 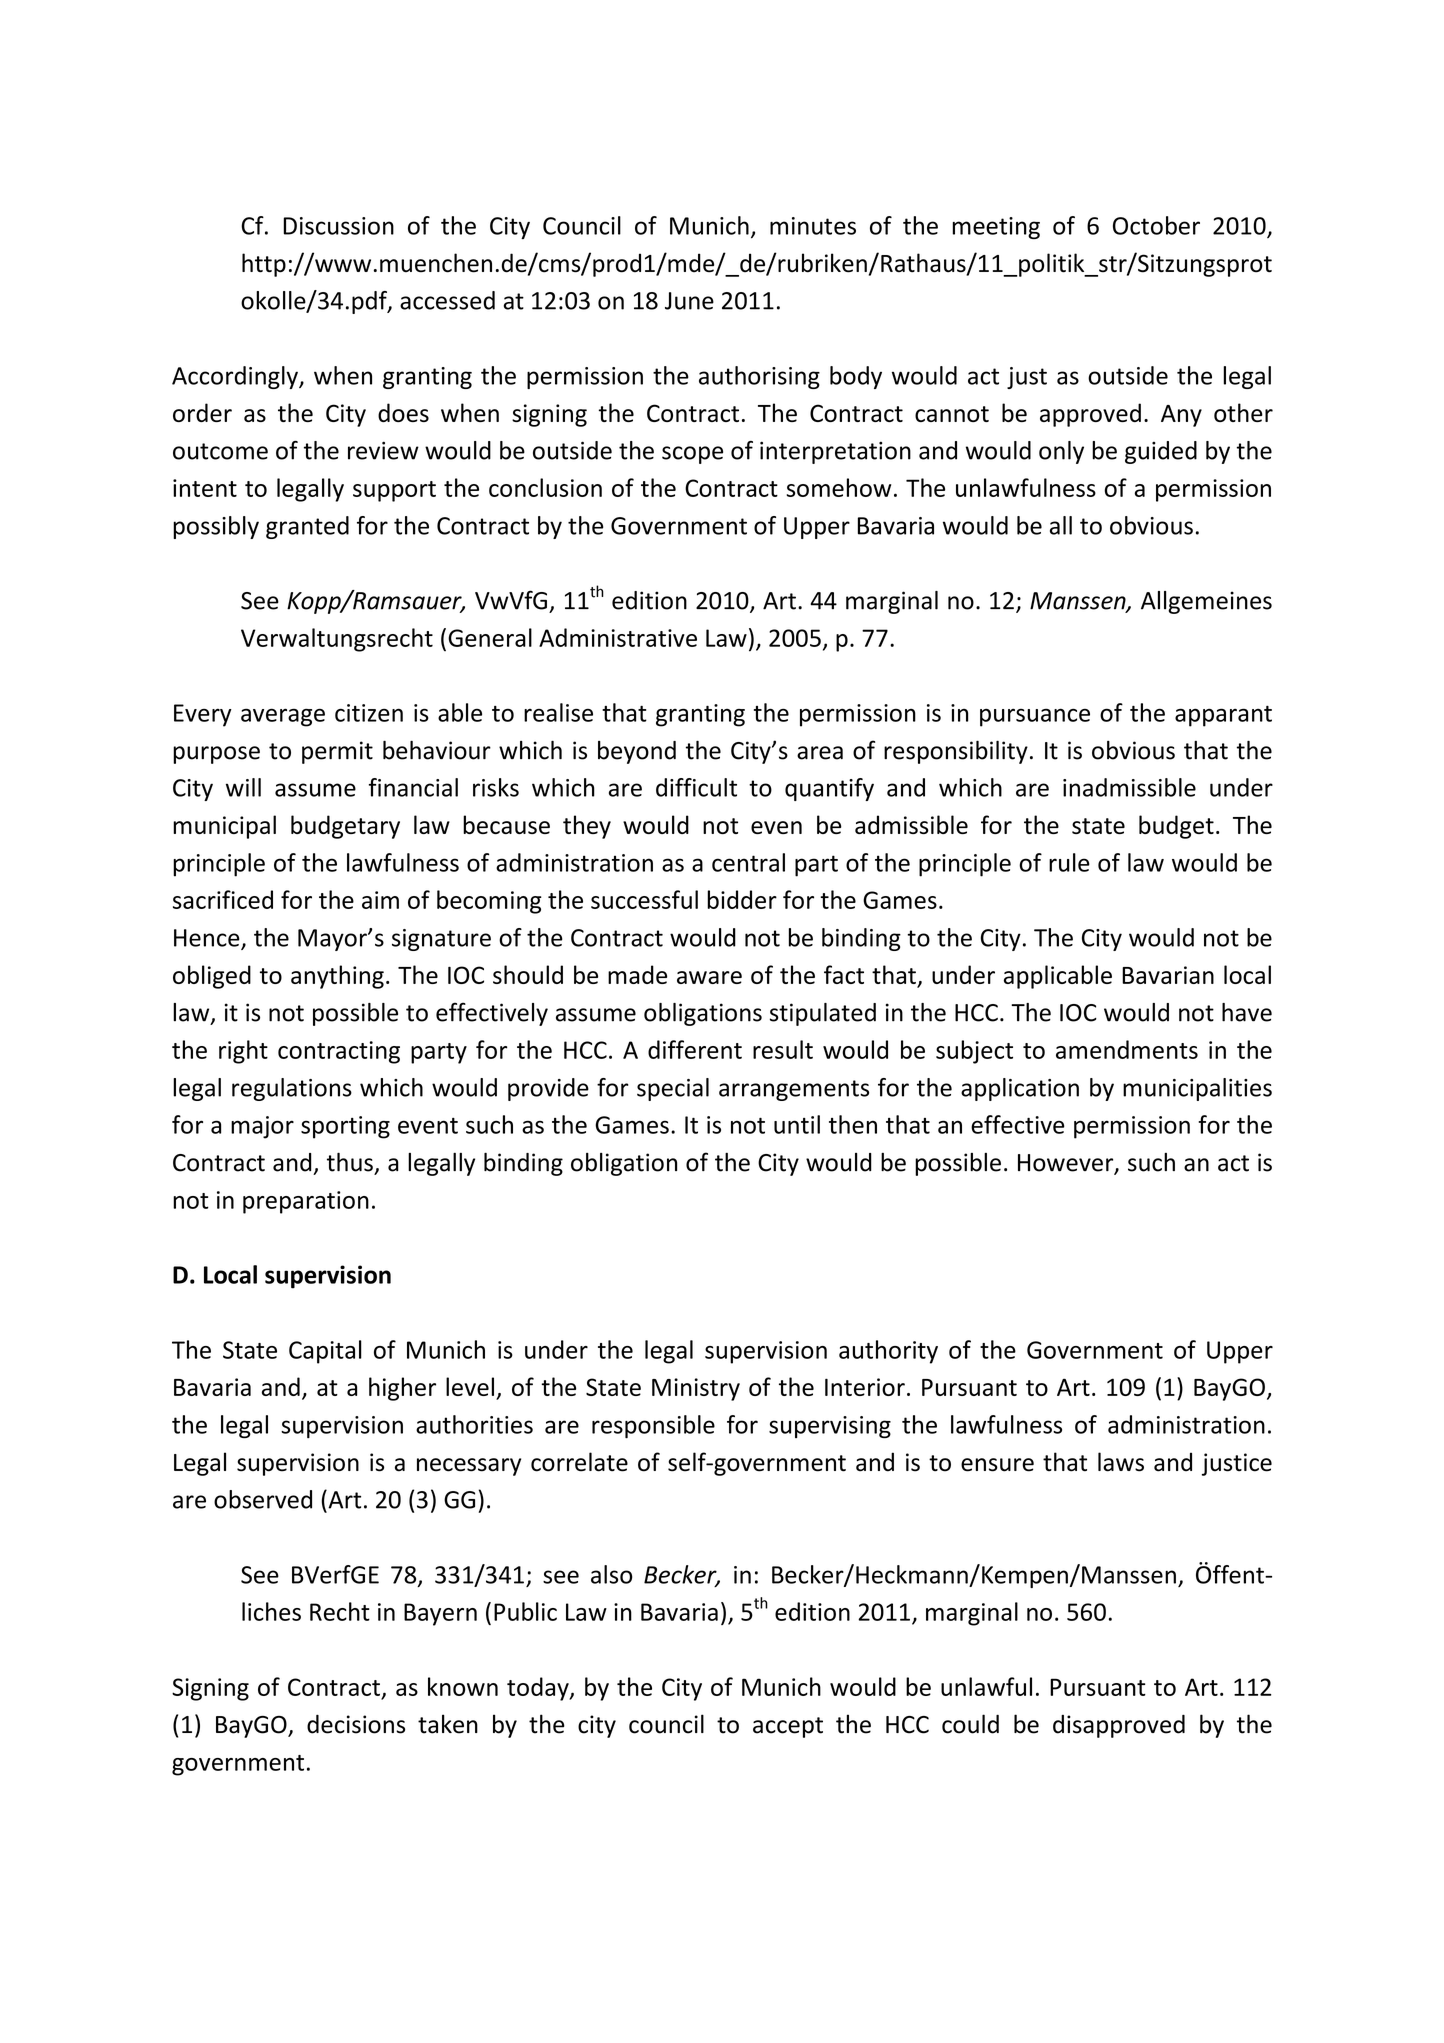 What do you see at coordinates (696, 787) in the image?
I see `difficult` at bounding box center [696, 787].
